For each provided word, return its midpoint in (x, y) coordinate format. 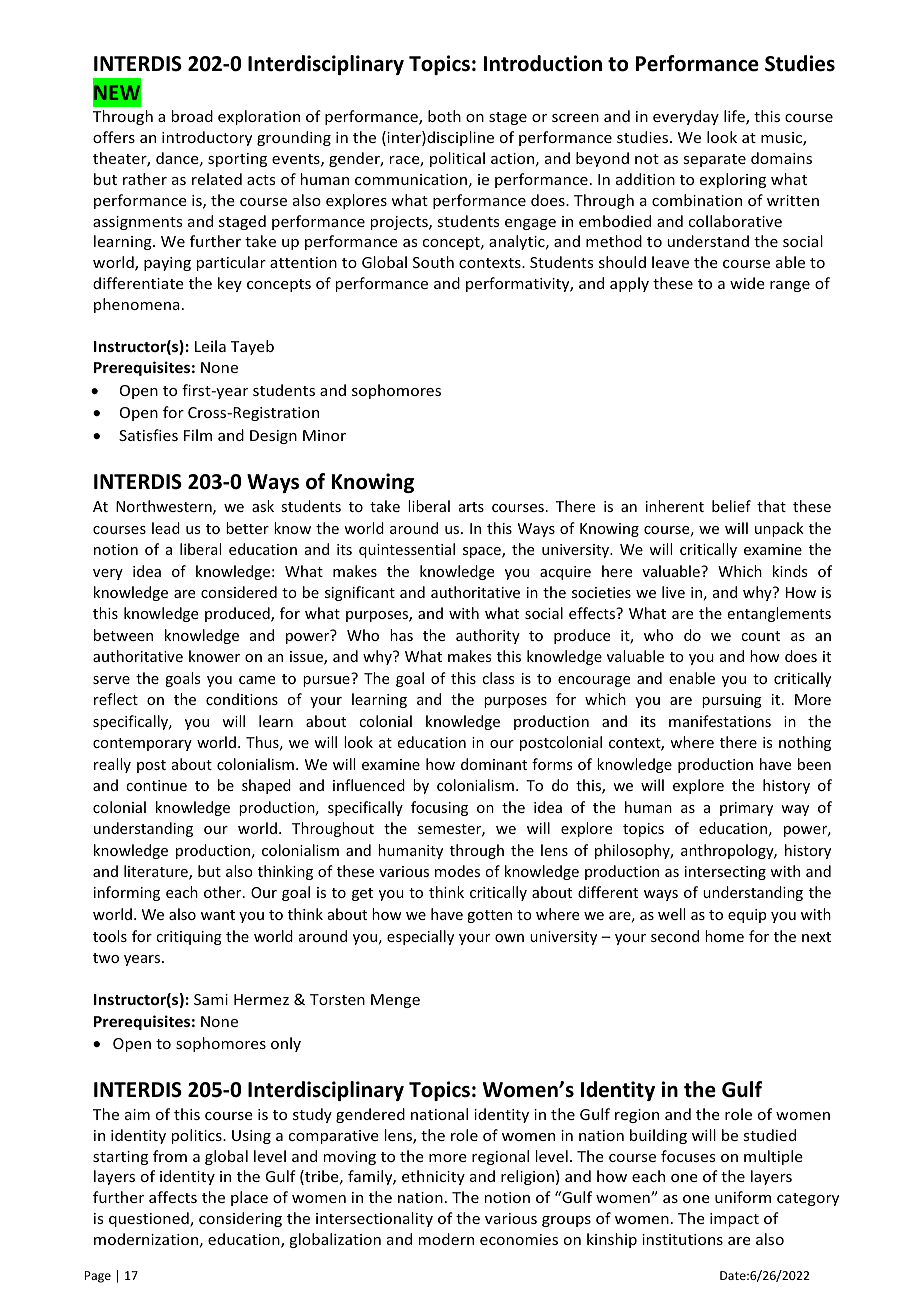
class (498, 678)
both (444, 116)
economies (519, 1239)
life (735, 117)
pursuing (732, 701)
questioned (150, 1219)
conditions (242, 699)
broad (192, 116)
